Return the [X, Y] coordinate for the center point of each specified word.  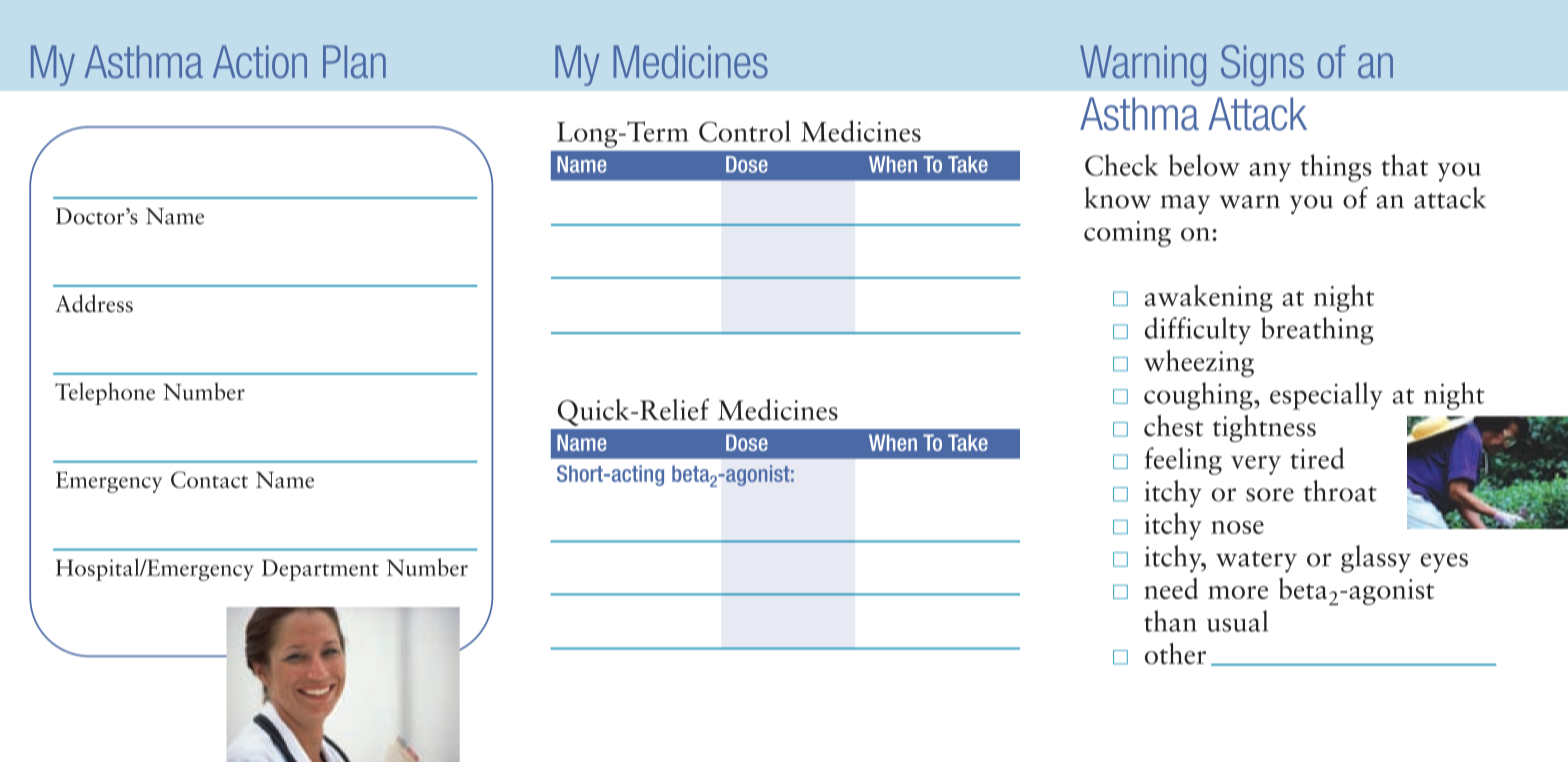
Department [320, 570]
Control [745, 131]
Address [94, 303]
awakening [1209, 298]
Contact [209, 479]
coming [1127, 234]
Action [260, 61]
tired [1317, 458]
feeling [1183, 461]
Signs [1262, 65]
